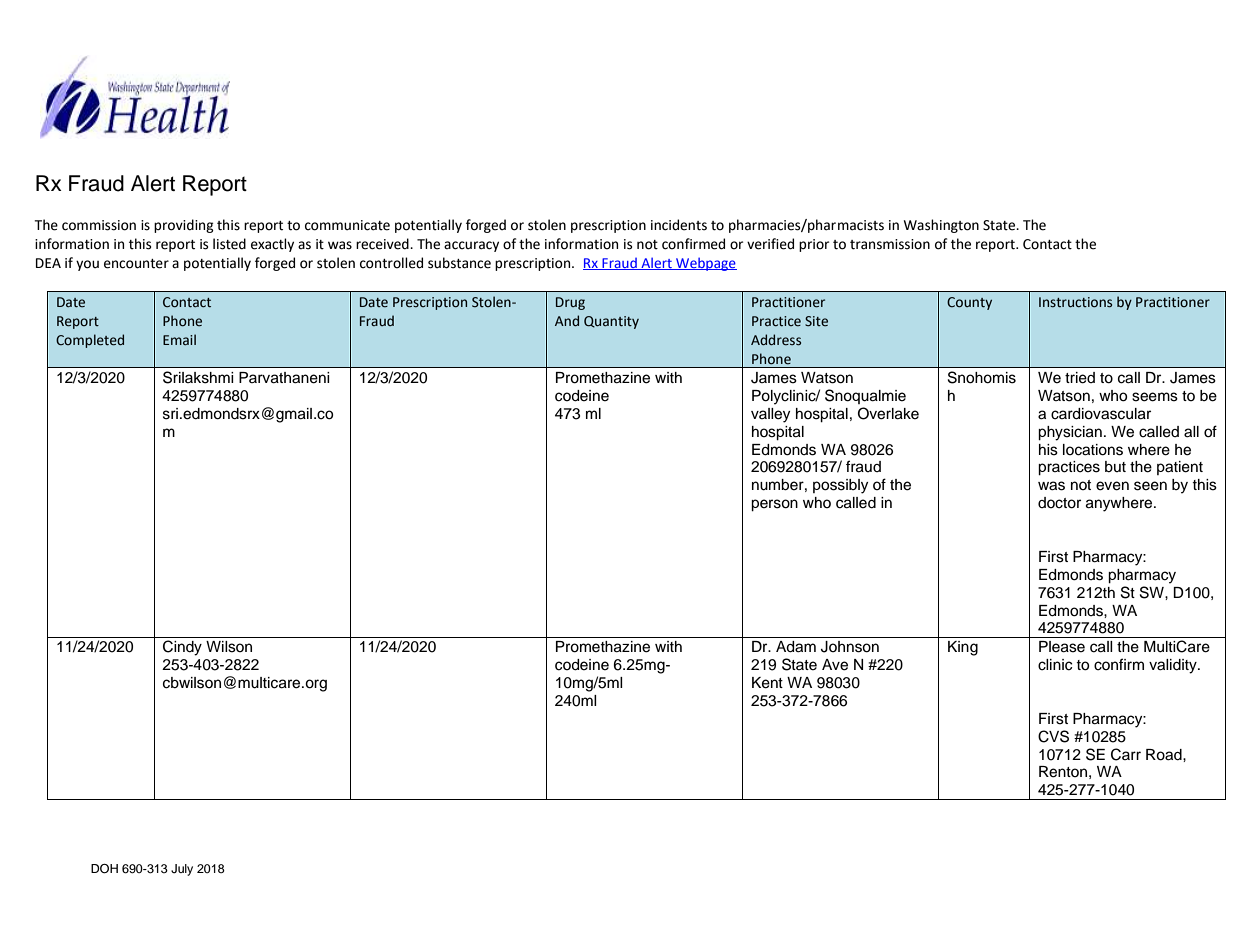  Describe the element at coordinates (679, 225) in the image. I see `incidents` at that location.
